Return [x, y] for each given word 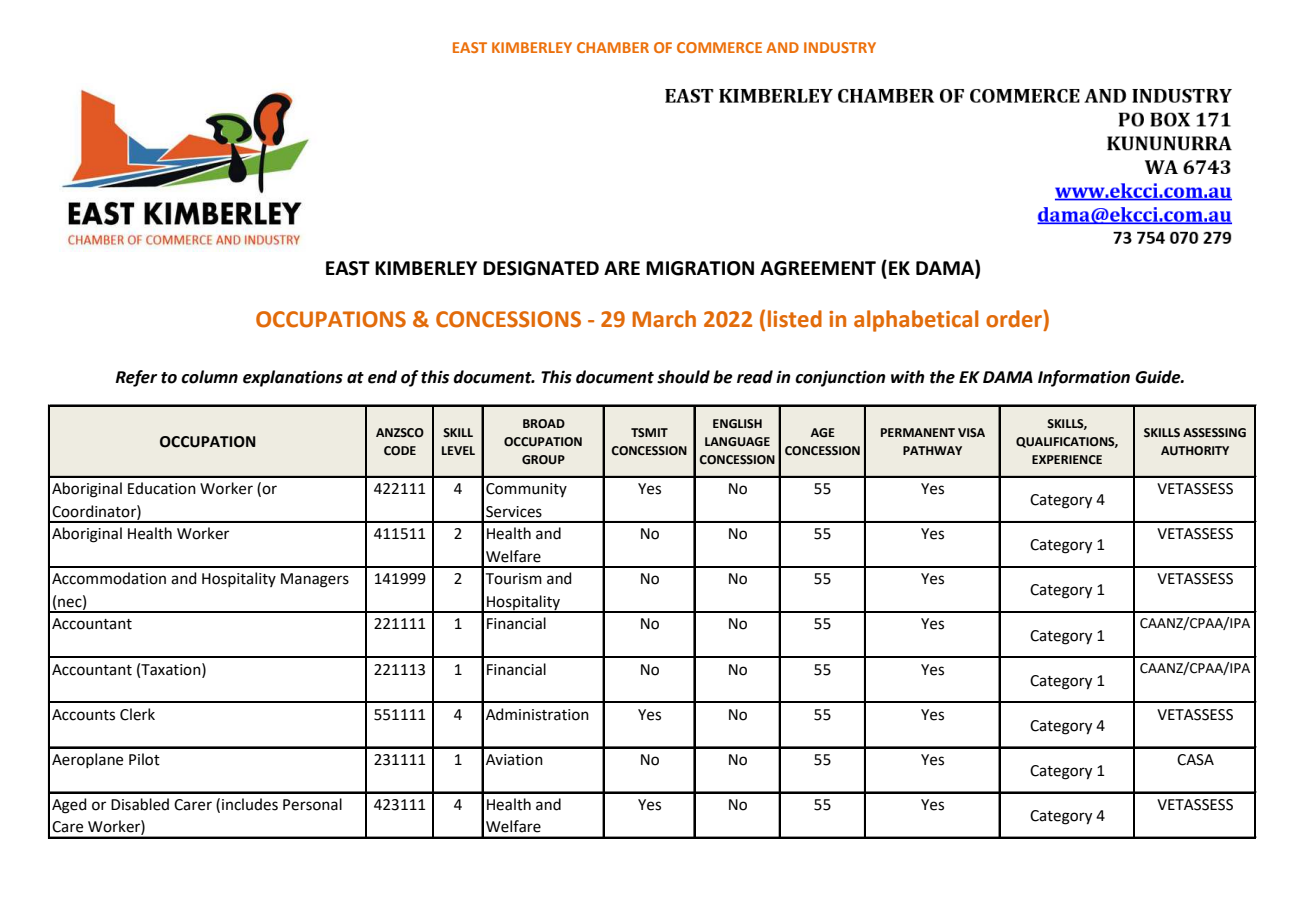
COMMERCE [719, 47]
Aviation [514, 760]
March [664, 319]
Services [514, 512]
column [209, 377]
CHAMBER [613, 47]
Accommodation [109, 578]
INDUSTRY [840, 47]
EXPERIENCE [1067, 460]
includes [250, 804]
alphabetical [916, 321]
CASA [1195, 760]
